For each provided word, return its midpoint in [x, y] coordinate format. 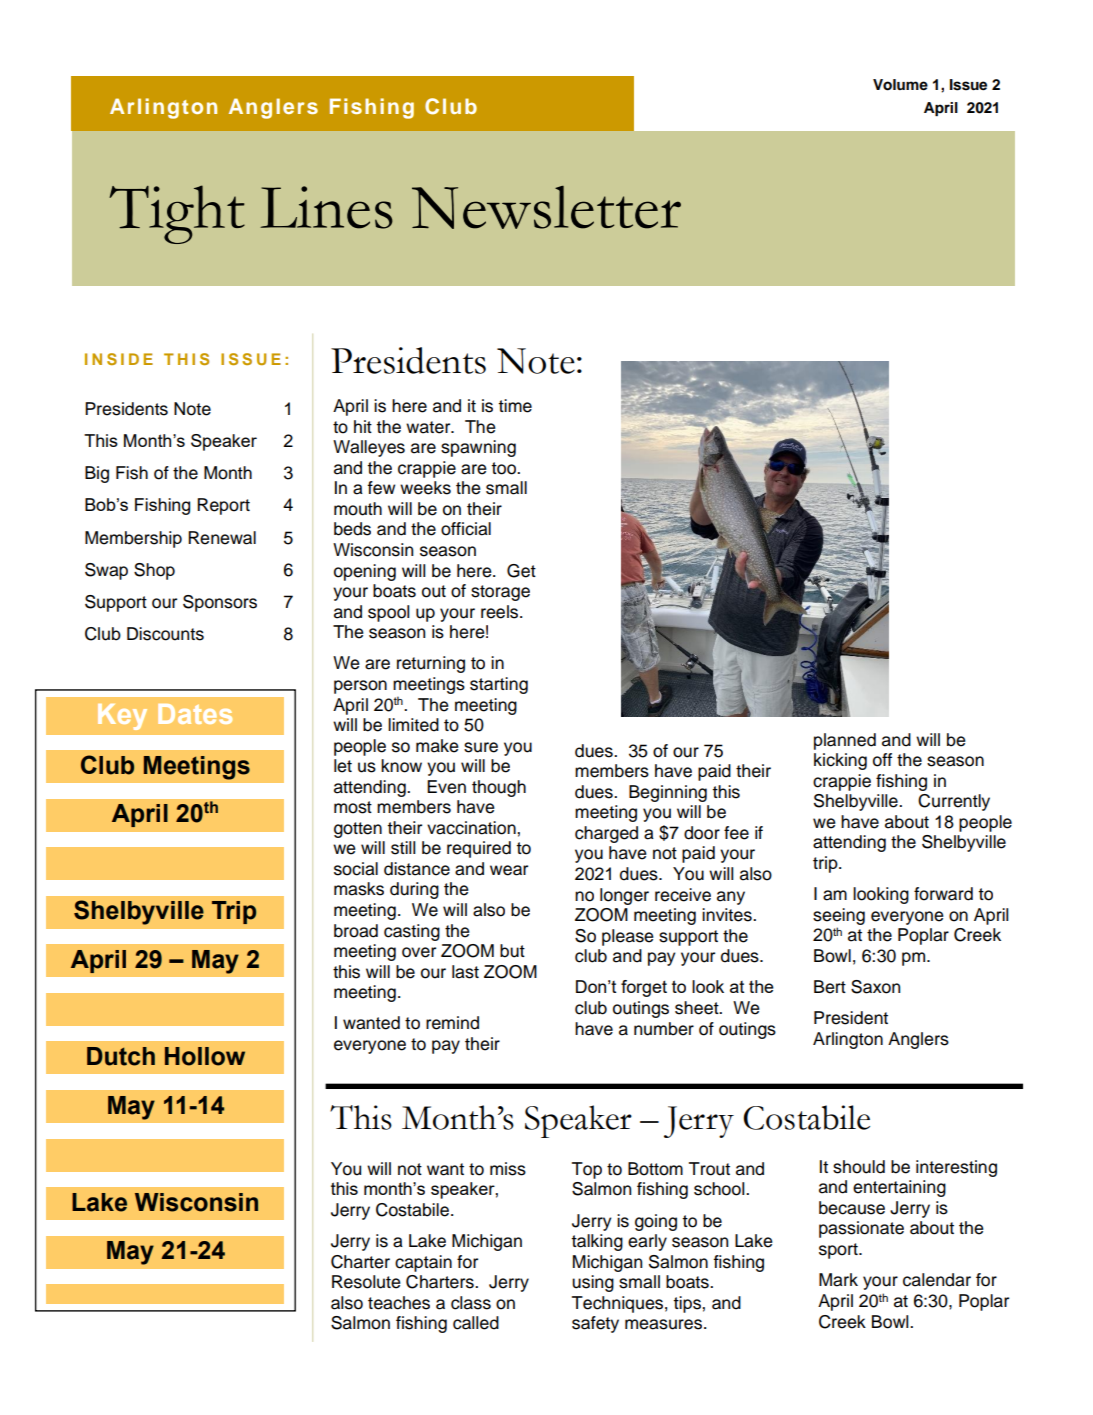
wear [509, 870]
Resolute [366, 1282]
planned [845, 741]
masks [359, 889]
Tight [177, 214]
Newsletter [546, 207]
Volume [900, 85]
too [505, 468]
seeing [839, 916]
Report [223, 506]
